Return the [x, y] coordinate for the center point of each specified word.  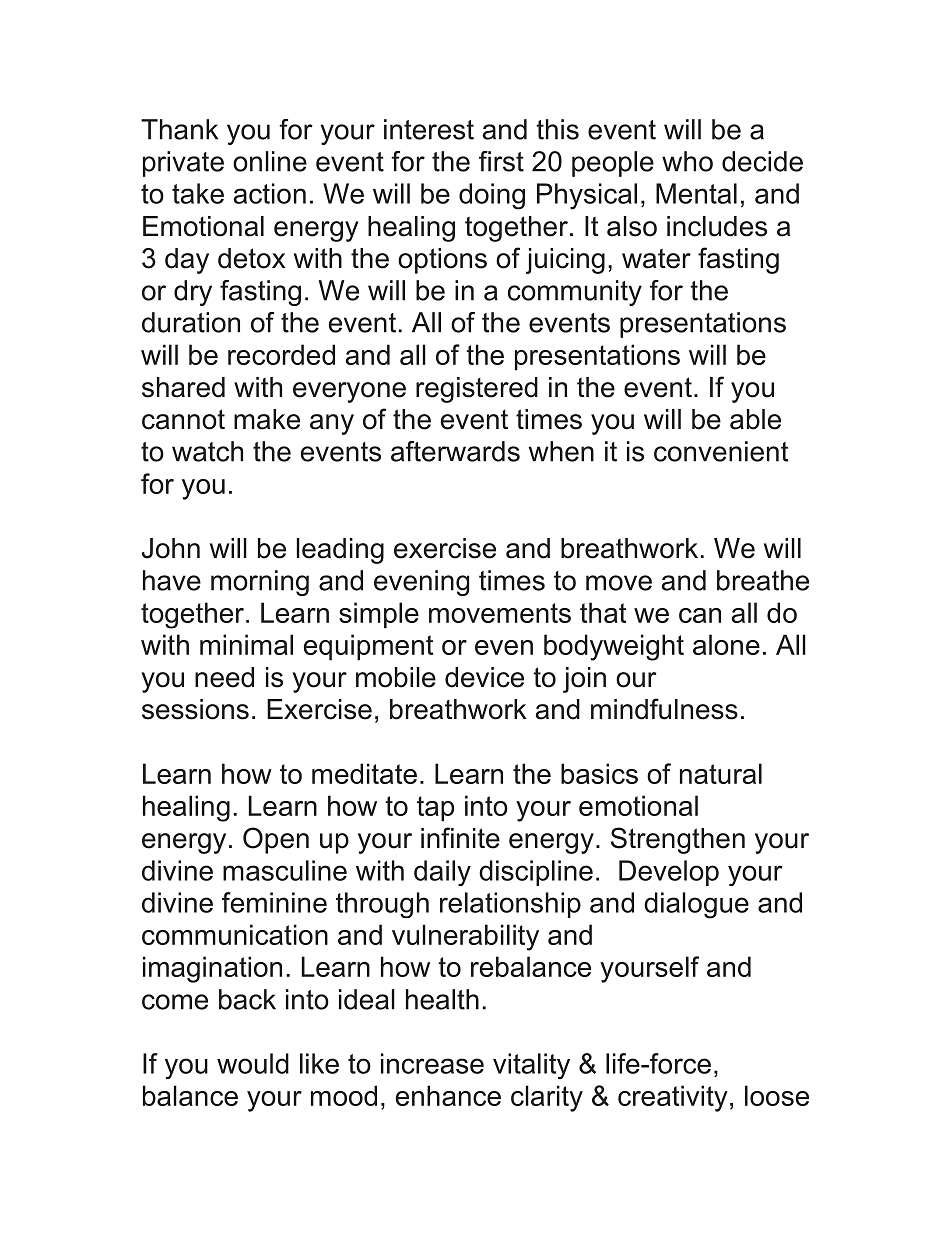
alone [726, 644]
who [687, 161]
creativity [673, 1098]
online [270, 161]
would [253, 1063]
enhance [448, 1095]
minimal [246, 644]
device [484, 677]
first [501, 161]
